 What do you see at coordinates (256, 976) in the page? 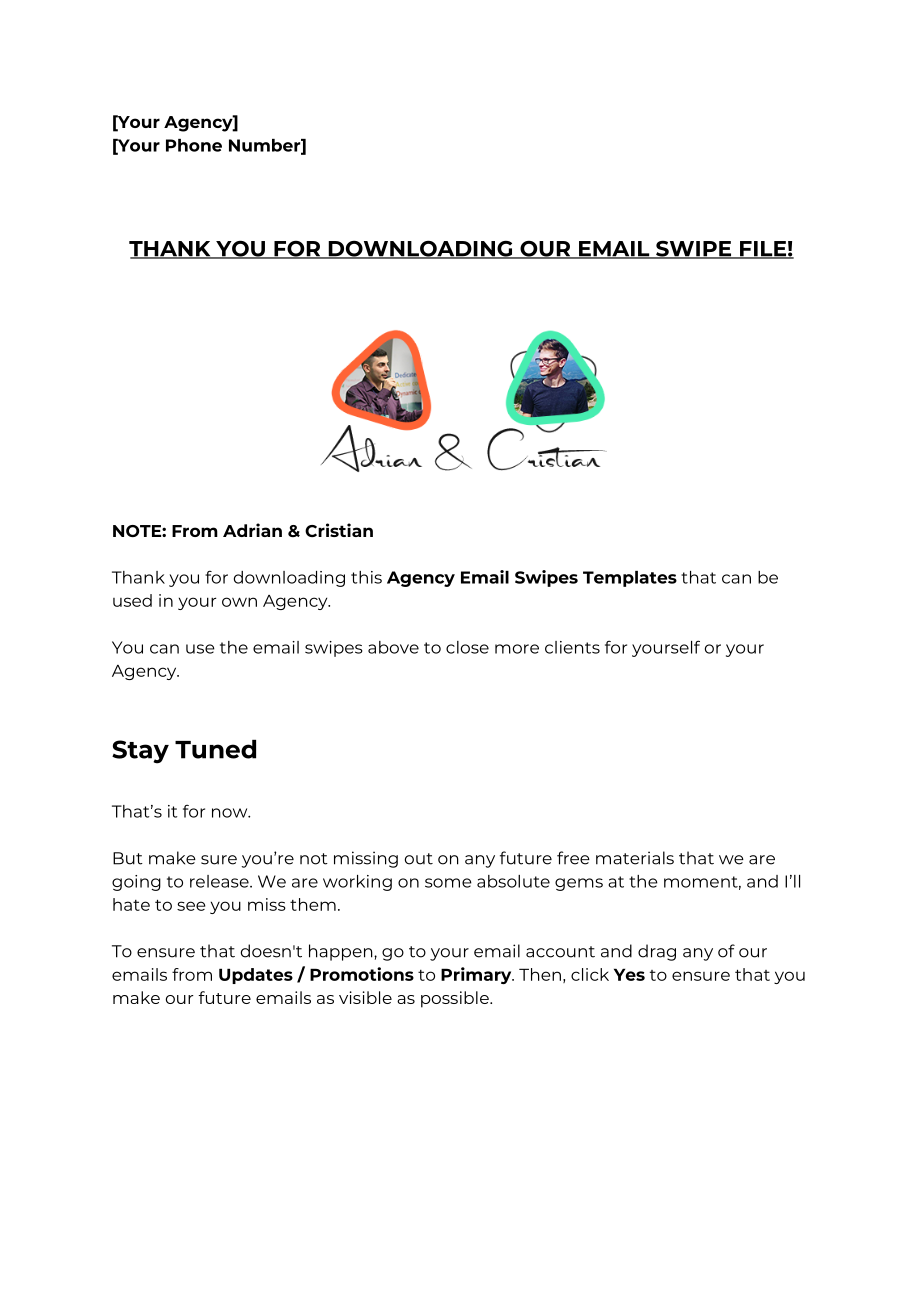
I see `Updates` at bounding box center [256, 976].
